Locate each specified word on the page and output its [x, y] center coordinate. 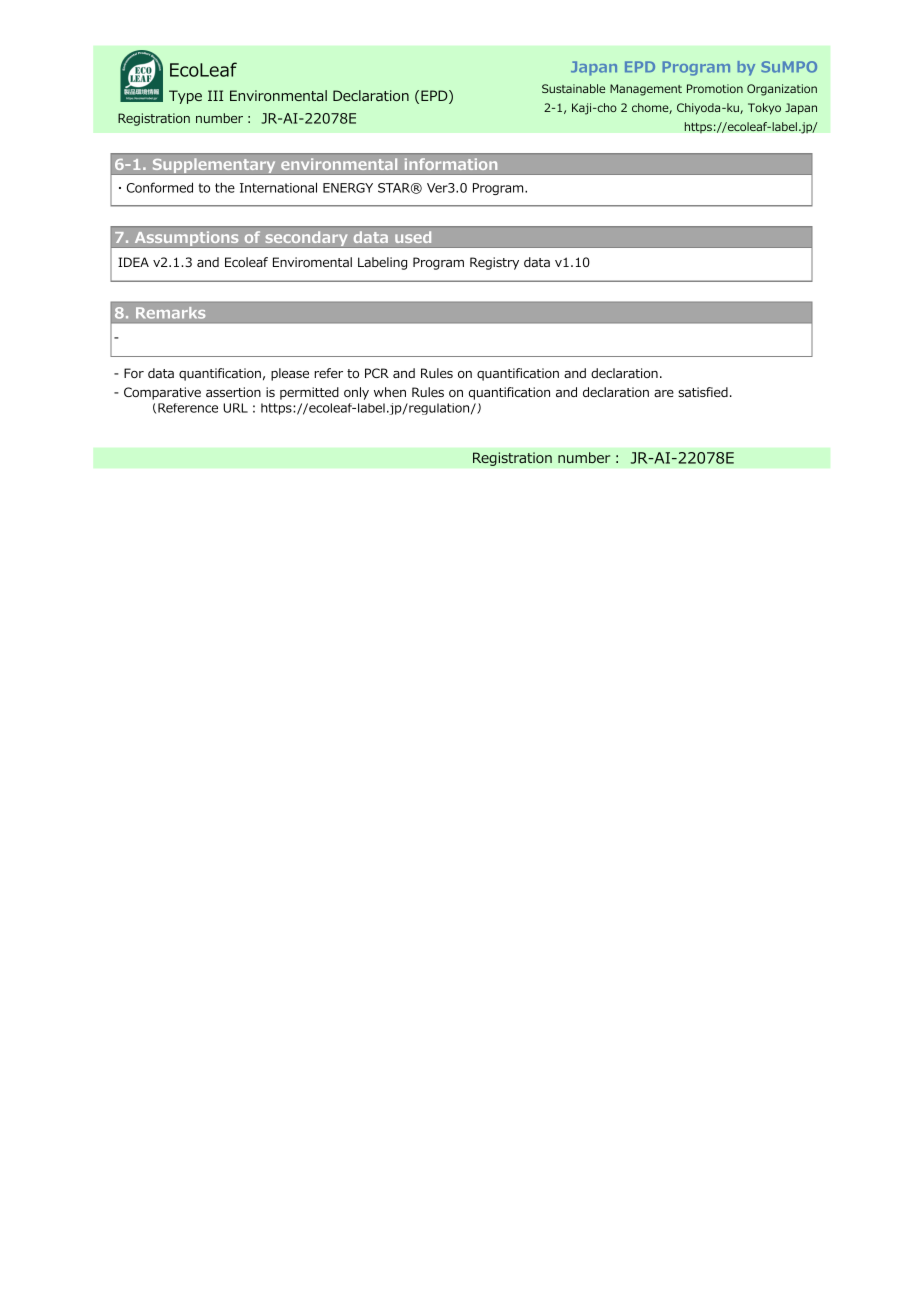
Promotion [715, 88]
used [413, 237]
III [215, 95]
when [390, 392]
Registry [494, 263]
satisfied [703, 392]
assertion [233, 392]
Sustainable [573, 88]
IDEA [133, 262]
